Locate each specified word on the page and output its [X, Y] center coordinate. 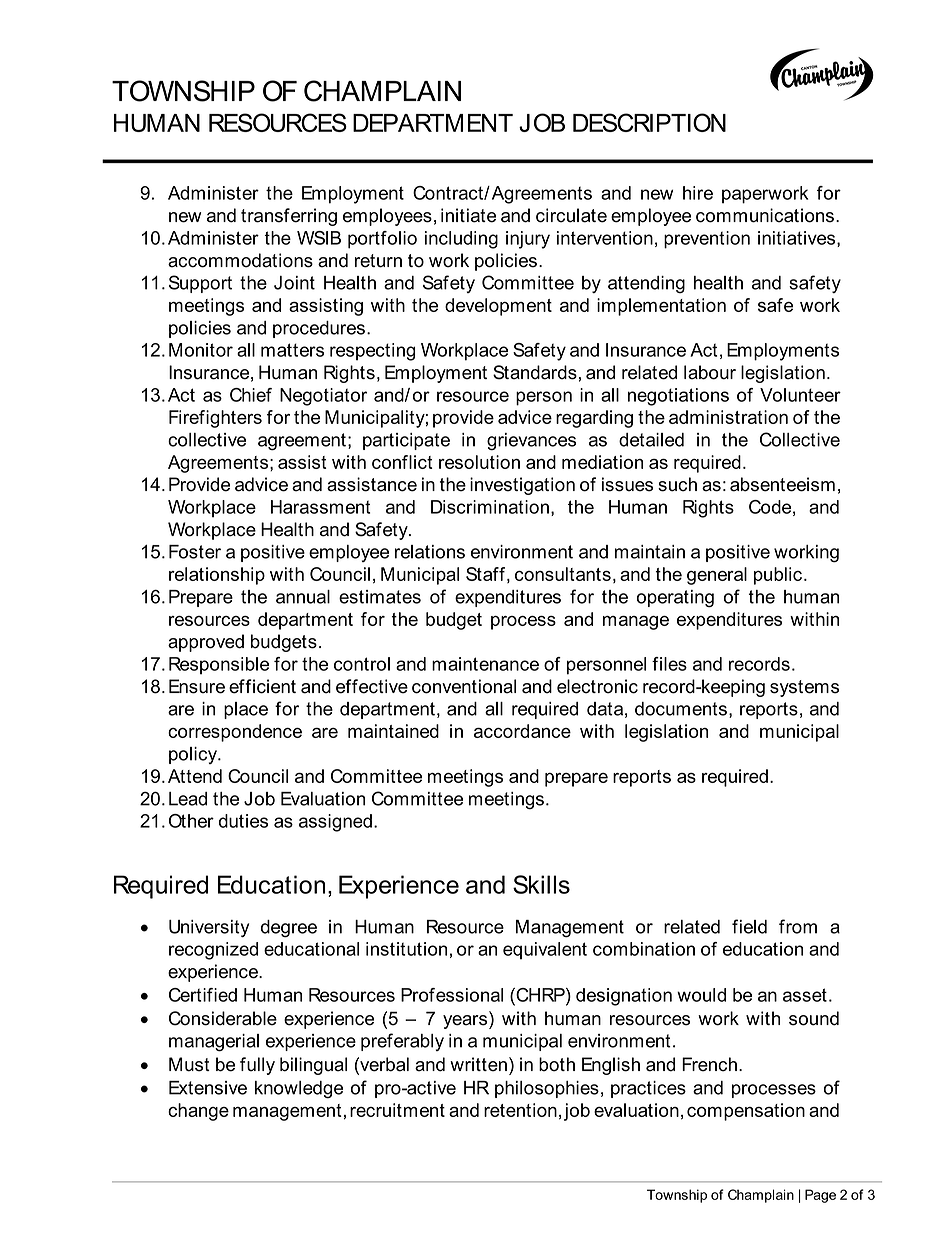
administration [728, 417]
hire [698, 193]
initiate [468, 215]
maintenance [485, 664]
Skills [541, 884]
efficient [262, 686]
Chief [251, 395]
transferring [289, 217]
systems [804, 688]
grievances [531, 442]
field [749, 926]
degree [289, 929]
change [198, 1112]
